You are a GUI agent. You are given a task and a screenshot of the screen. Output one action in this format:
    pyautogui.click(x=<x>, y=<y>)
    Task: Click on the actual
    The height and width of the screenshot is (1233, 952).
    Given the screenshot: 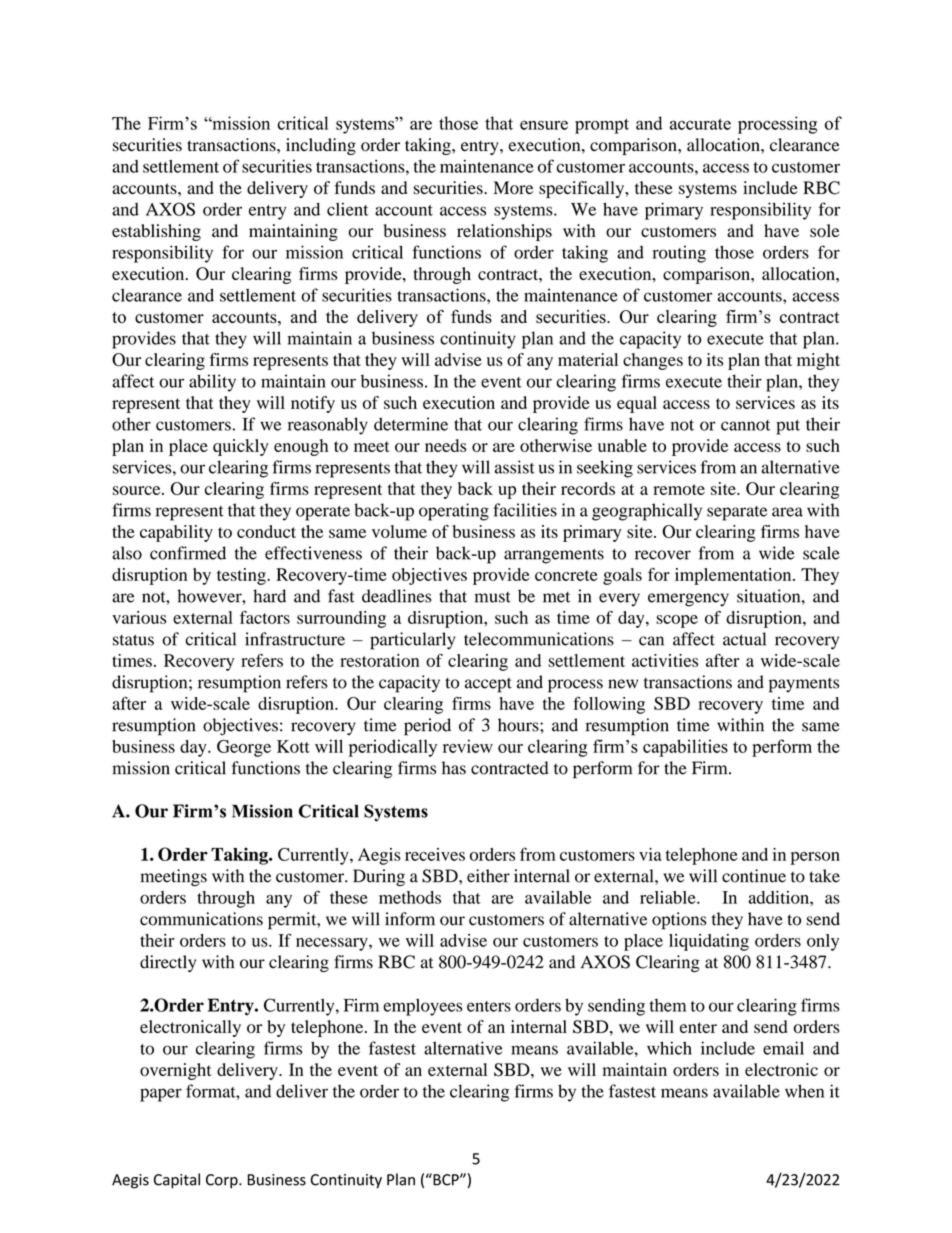 What is the action you would take?
    pyautogui.click(x=744, y=639)
